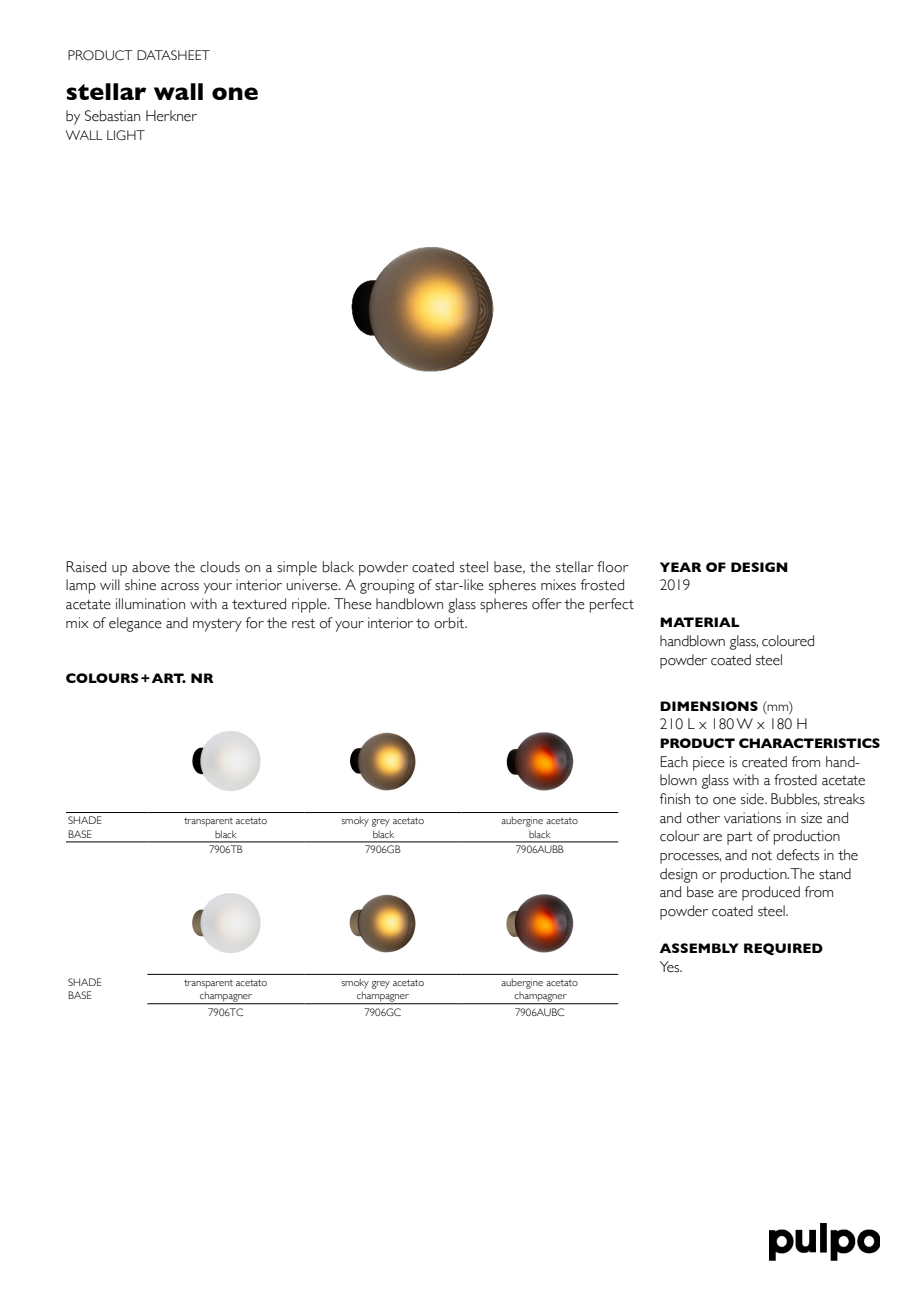  I want to click on orbit, so click(450, 623).
